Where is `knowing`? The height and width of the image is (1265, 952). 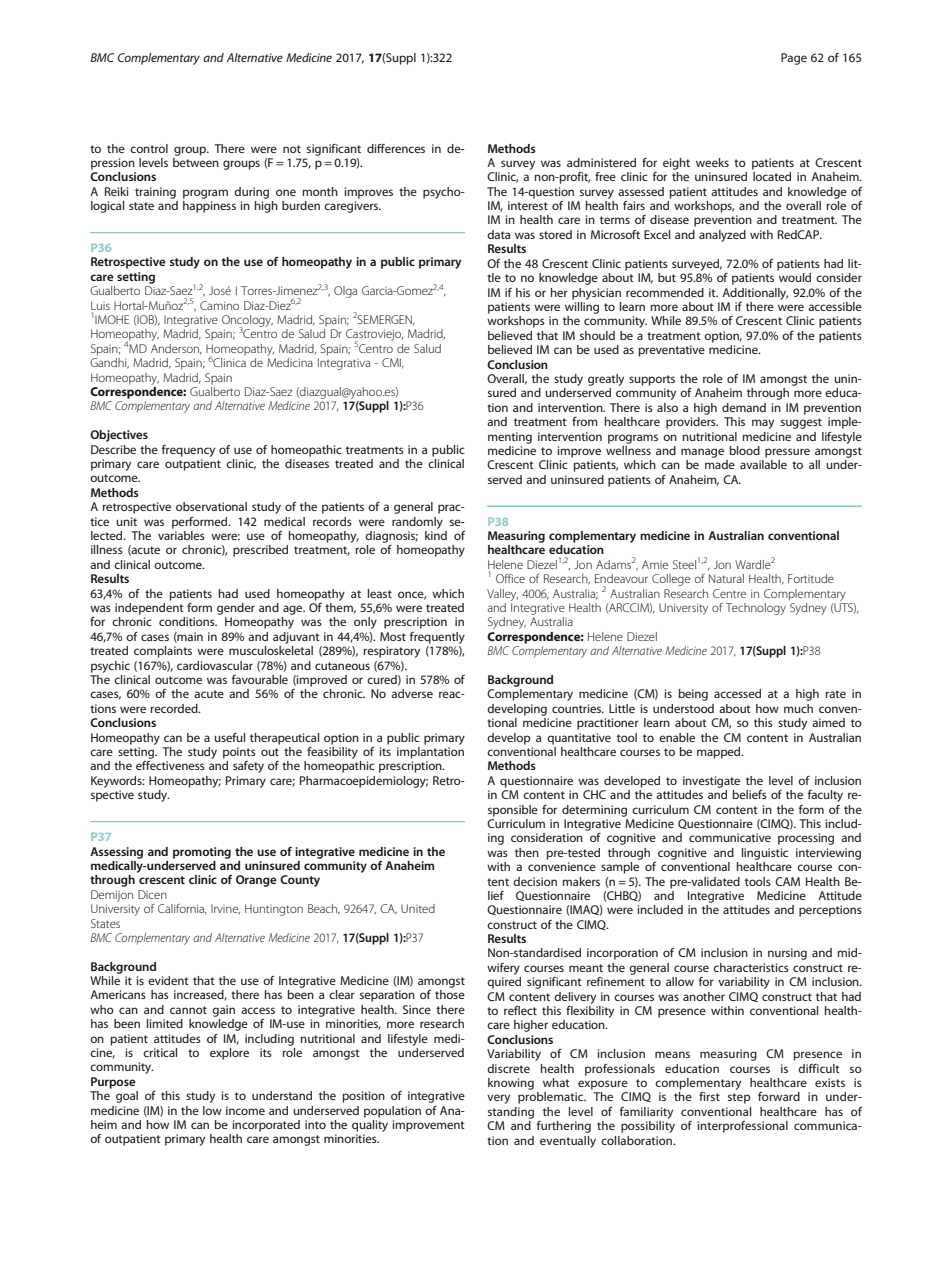
knowing is located at coordinates (511, 1084).
